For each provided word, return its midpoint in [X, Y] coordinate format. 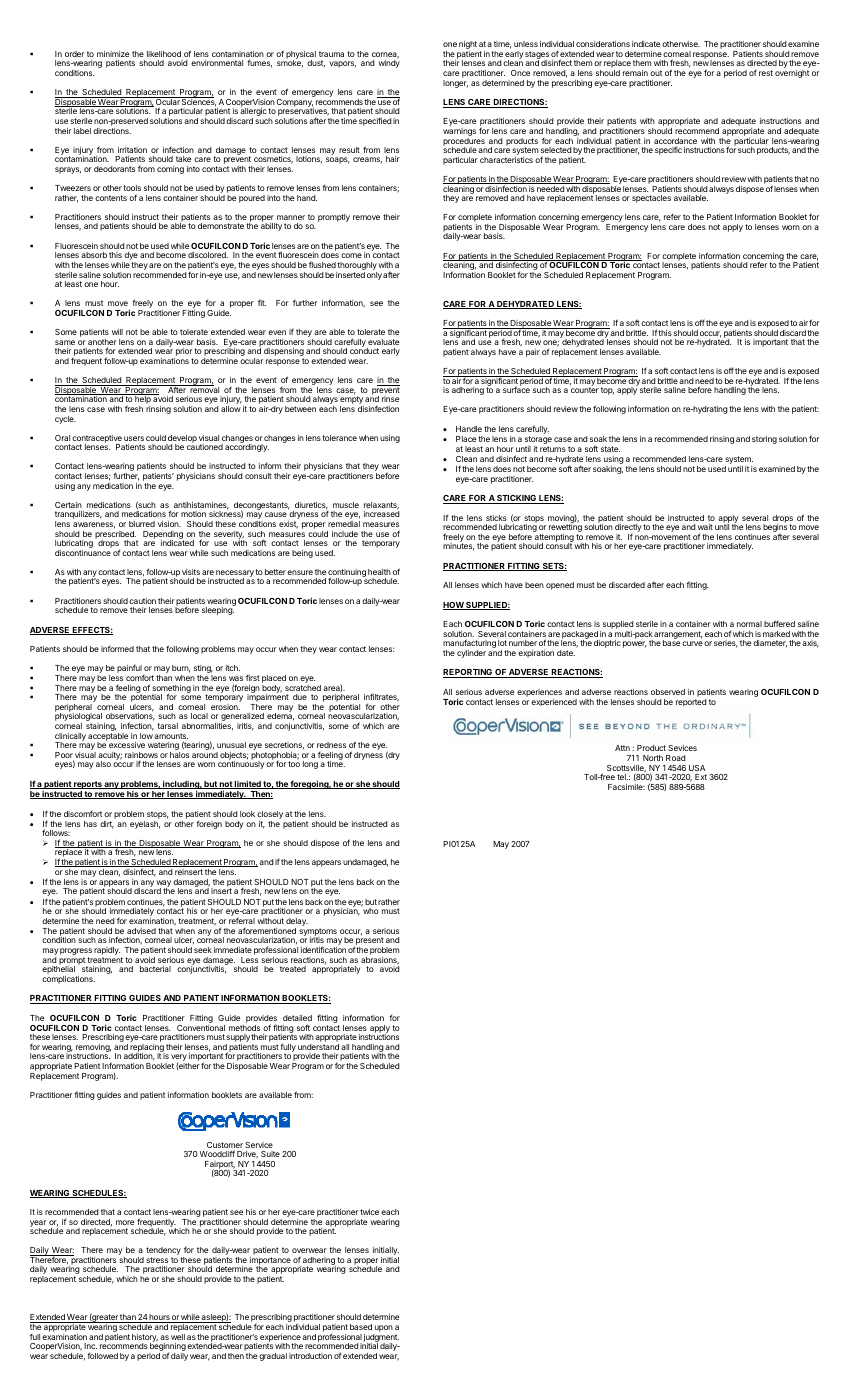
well [178, 1337]
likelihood [164, 54]
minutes [458, 546]
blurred [142, 524]
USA [697, 768]
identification [323, 949]
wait [705, 527]
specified [375, 121]
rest [766, 73]
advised [141, 931]
